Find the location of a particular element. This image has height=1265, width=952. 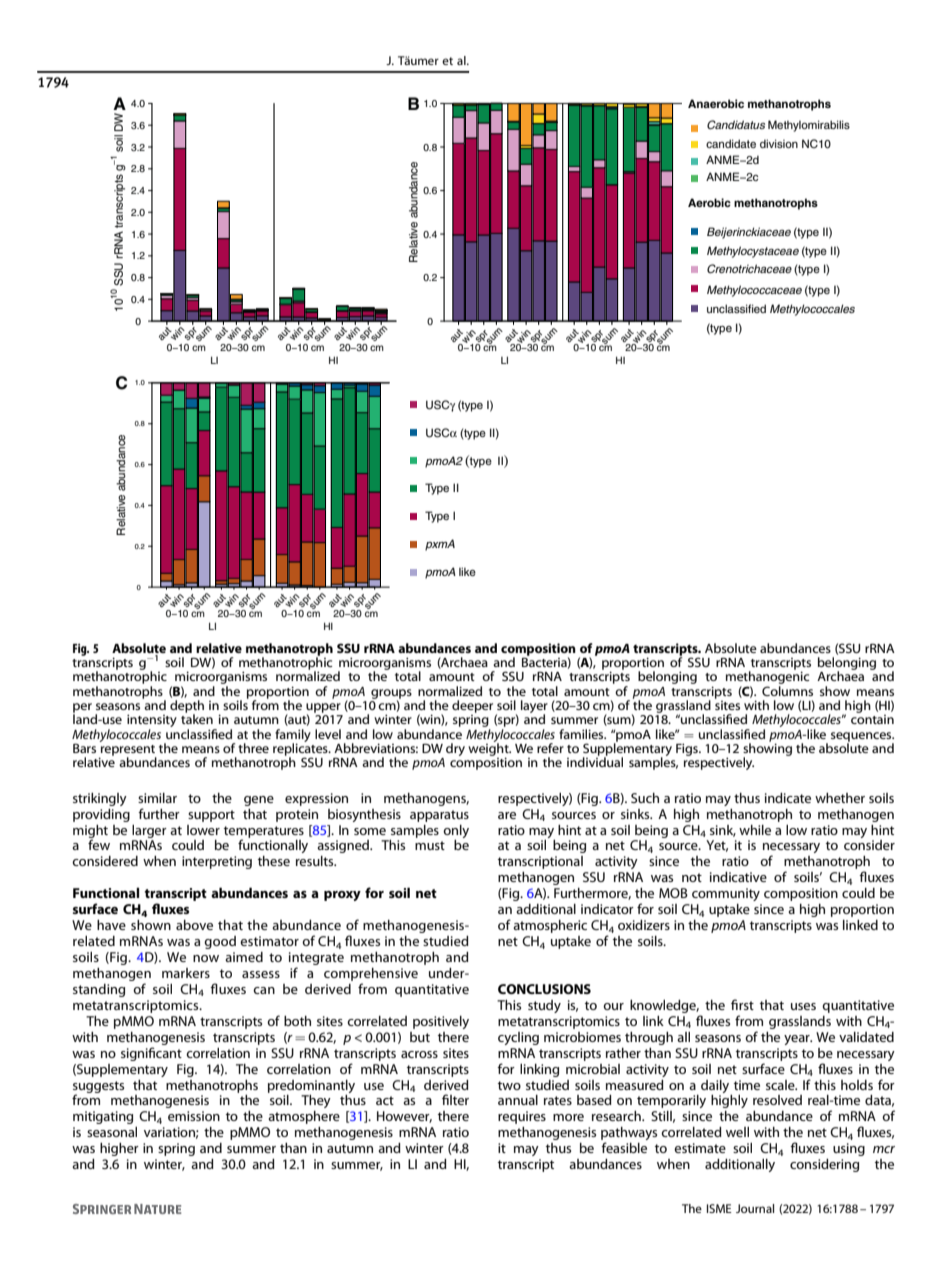

groups is located at coordinates (391, 695).
